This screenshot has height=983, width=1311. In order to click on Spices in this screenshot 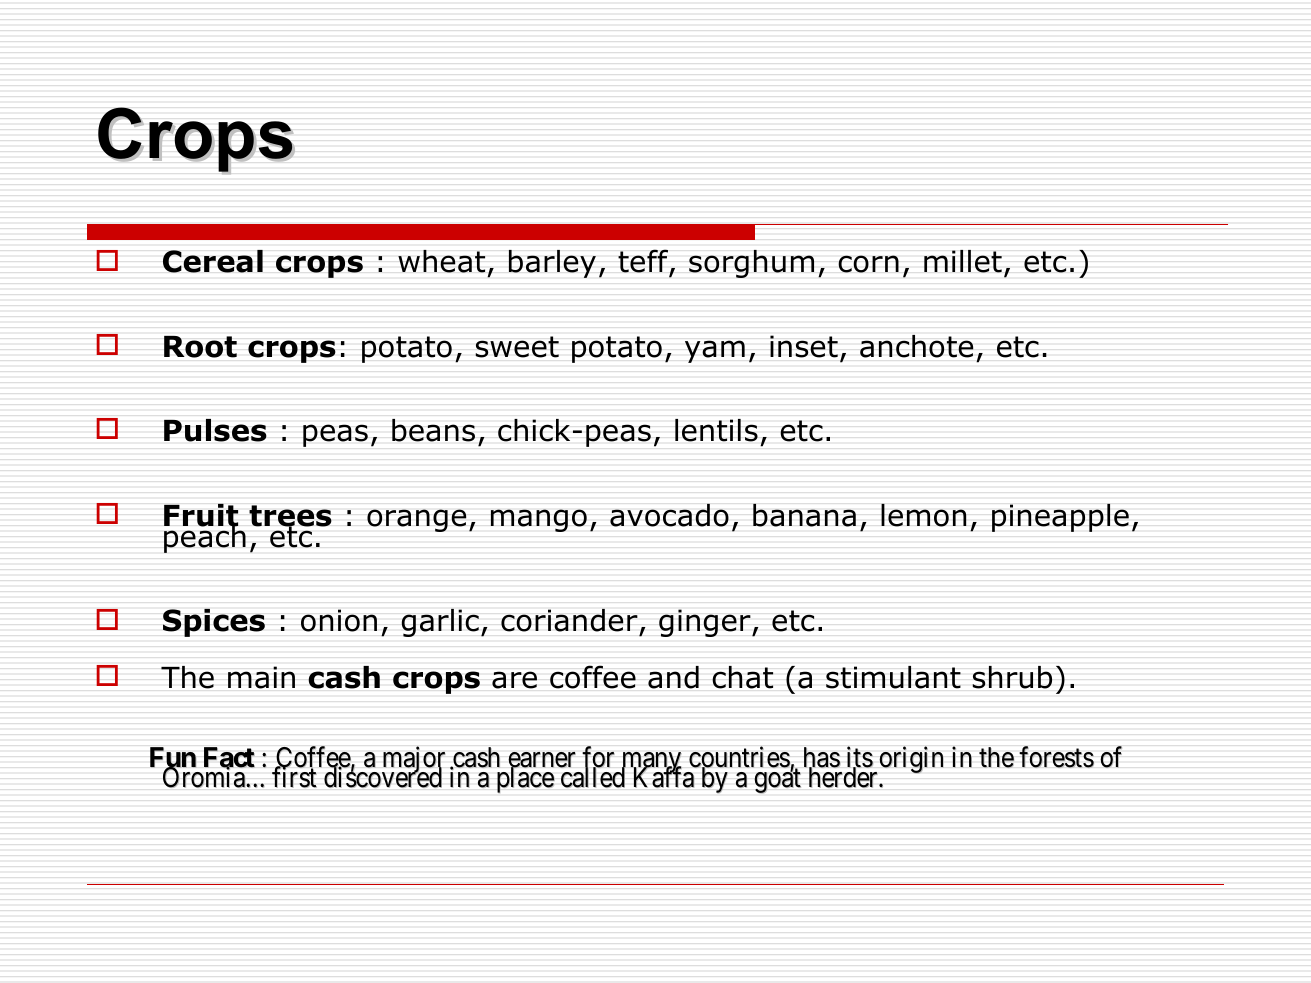, I will do `click(214, 623)`.
